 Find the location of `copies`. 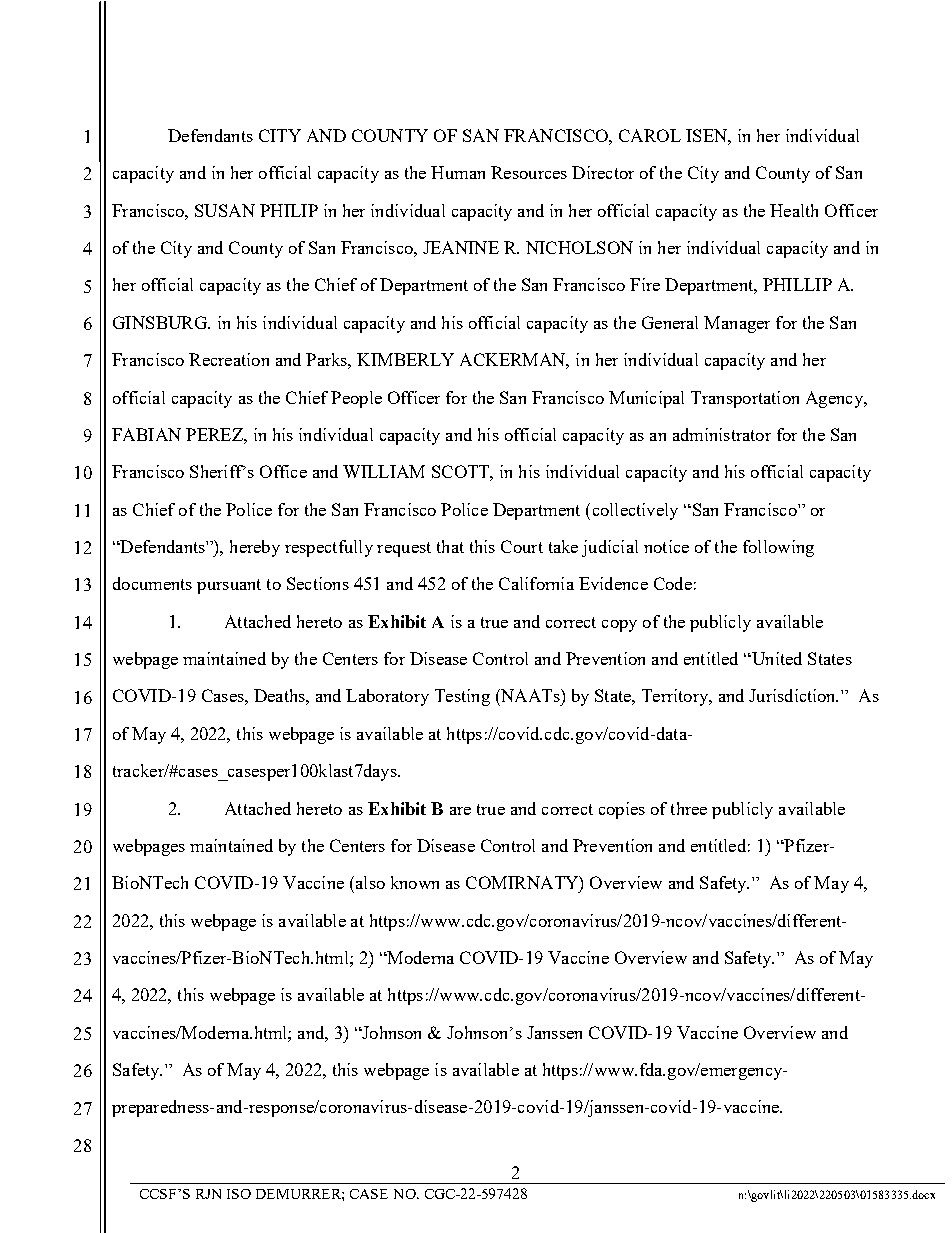

copies is located at coordinates (622, 810).
